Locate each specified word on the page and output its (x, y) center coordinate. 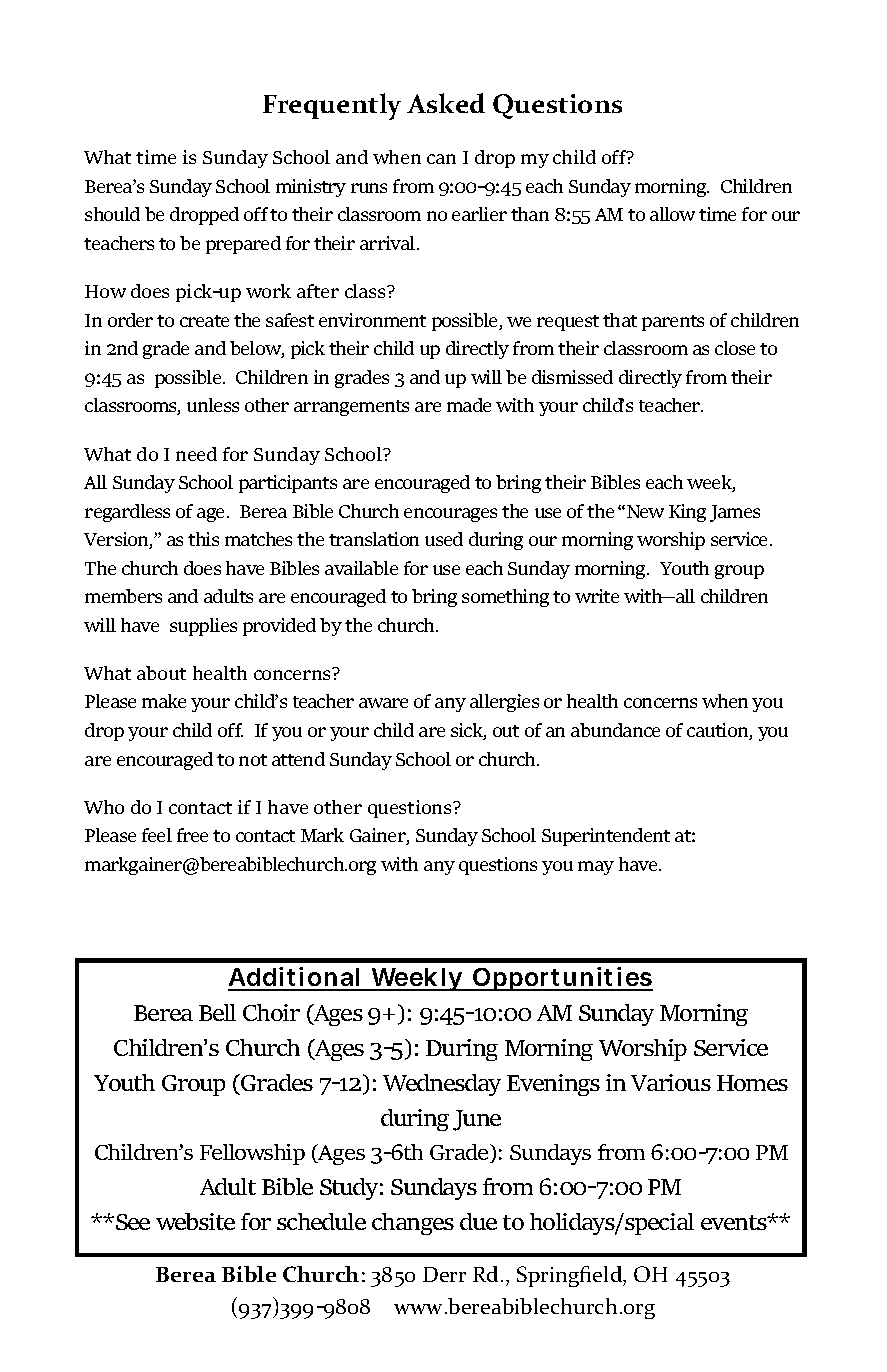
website (195, 1221)
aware (383, 703)
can (441, 159)
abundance (615, 730)
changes (413, 1224)
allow (672, 214)
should (112, 214)
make (164, 701)
